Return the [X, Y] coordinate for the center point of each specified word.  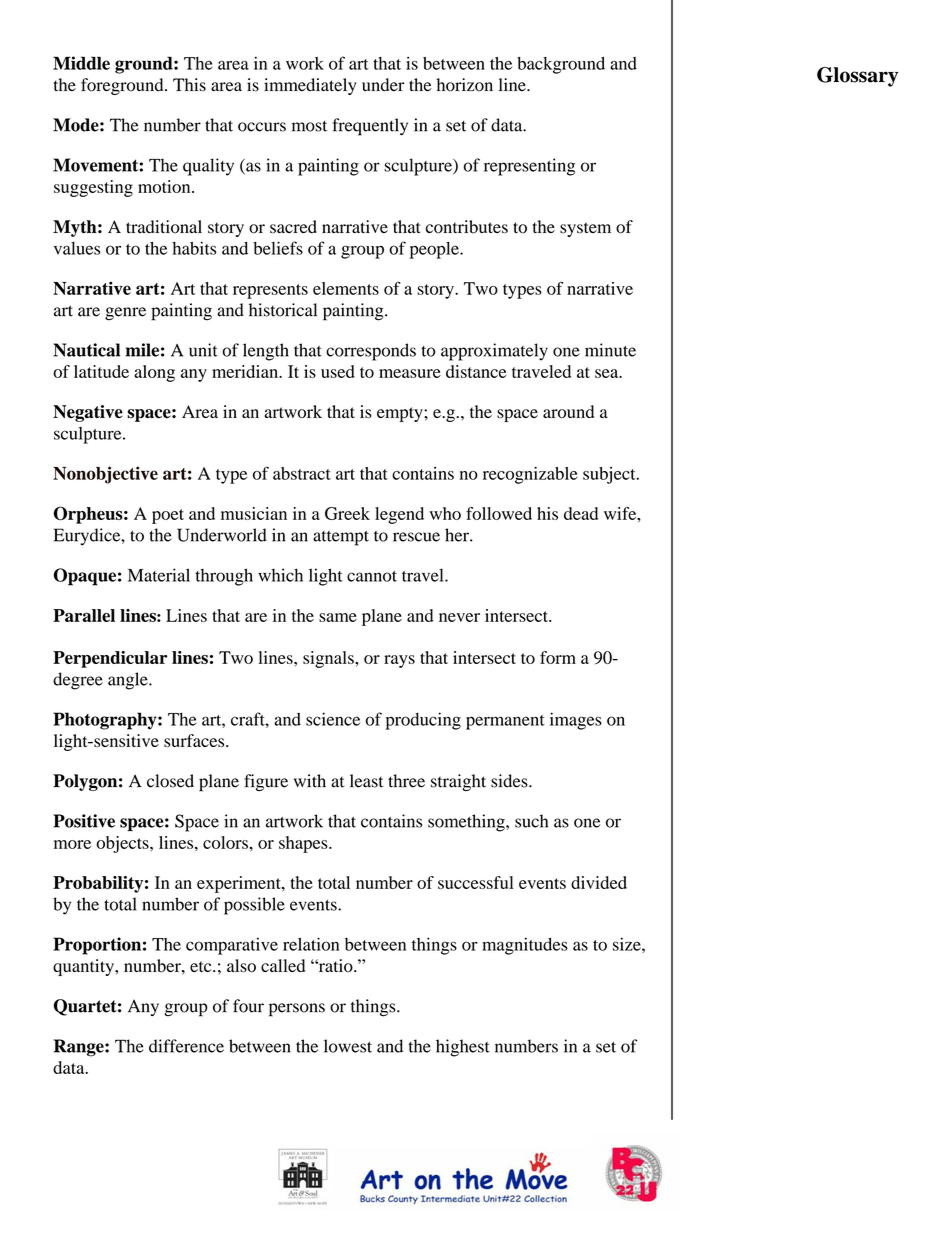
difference [186, 1046]
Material [159, 575]
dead [581, 513]
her [458, 535]
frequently [370, 127]
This [189, 85]
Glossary [857, 77]
